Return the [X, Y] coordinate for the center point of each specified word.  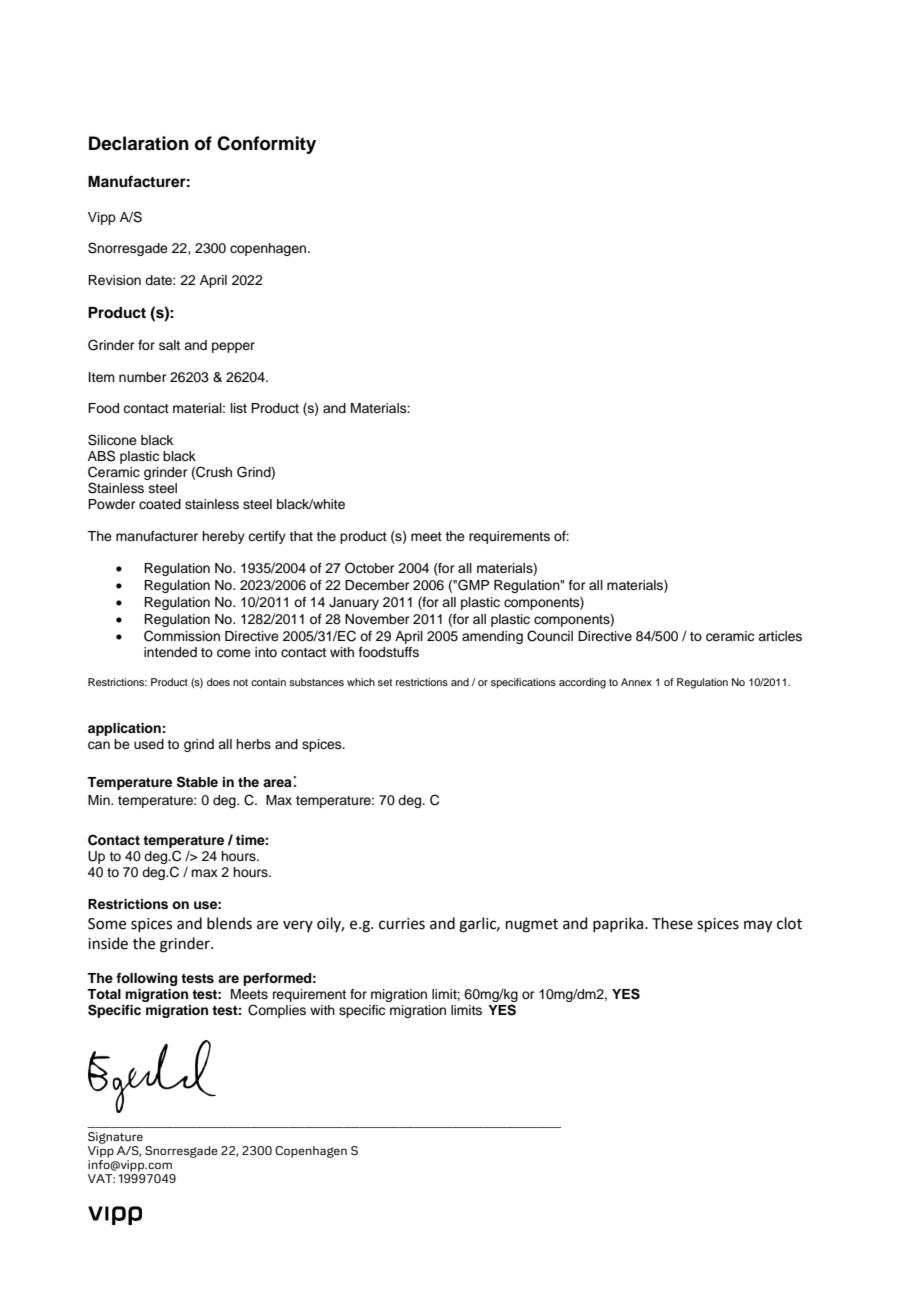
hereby [223, 537]
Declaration [139, 143]
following [146, 979]
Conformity [266, 145]
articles [780, 636]
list [239, 408]
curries [402, 924]
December [377, 585]
